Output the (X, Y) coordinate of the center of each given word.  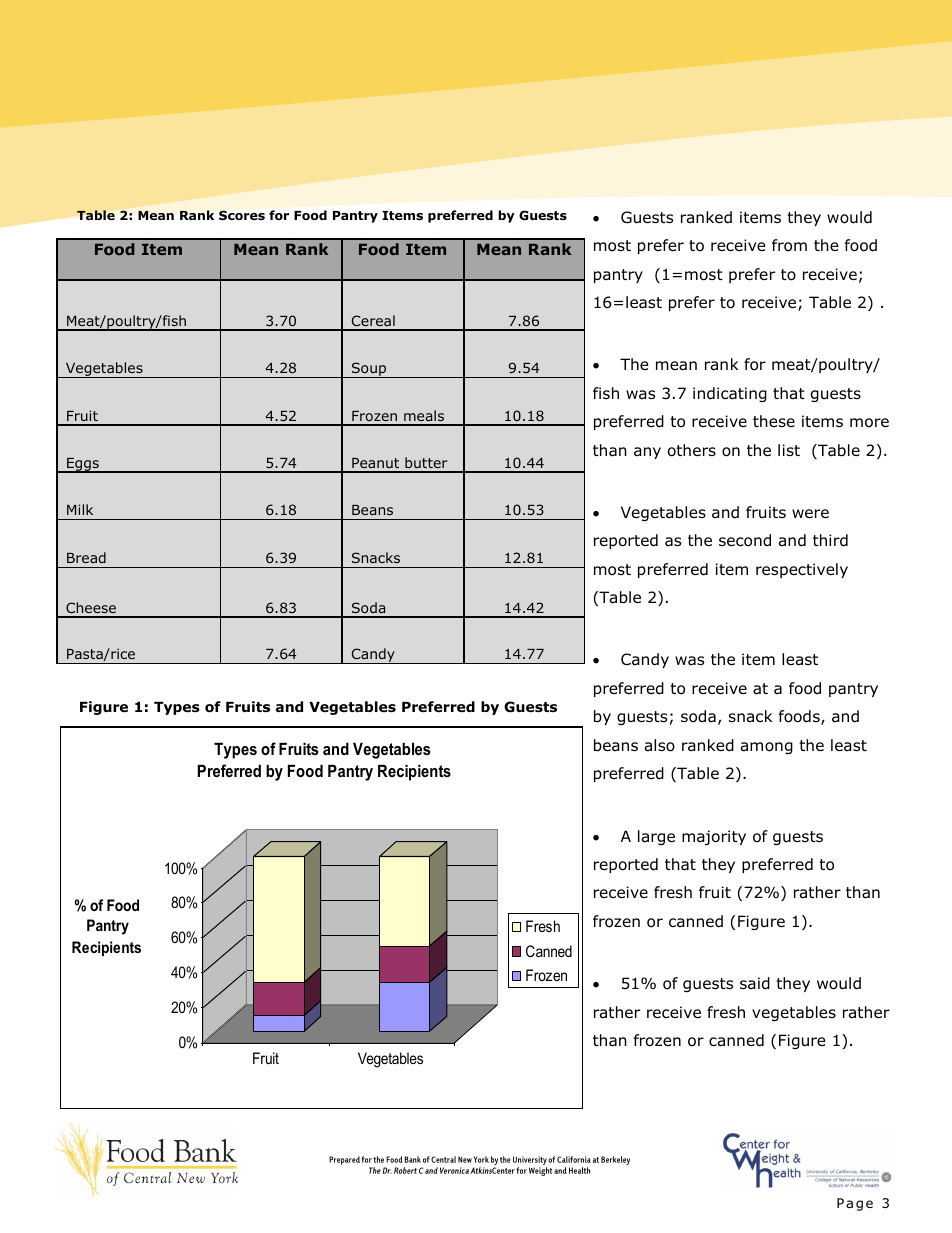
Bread (86, 557)
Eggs (83, 465)
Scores (242, 215)
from (789, 245)
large (656, 837)
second (745, 540)
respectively (802, 570)
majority (714, 837)
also (660, 745)
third (830, 540)
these (774, 421)
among (767, 748)
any (647, 453)
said (755, 983)
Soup (369, 370)
